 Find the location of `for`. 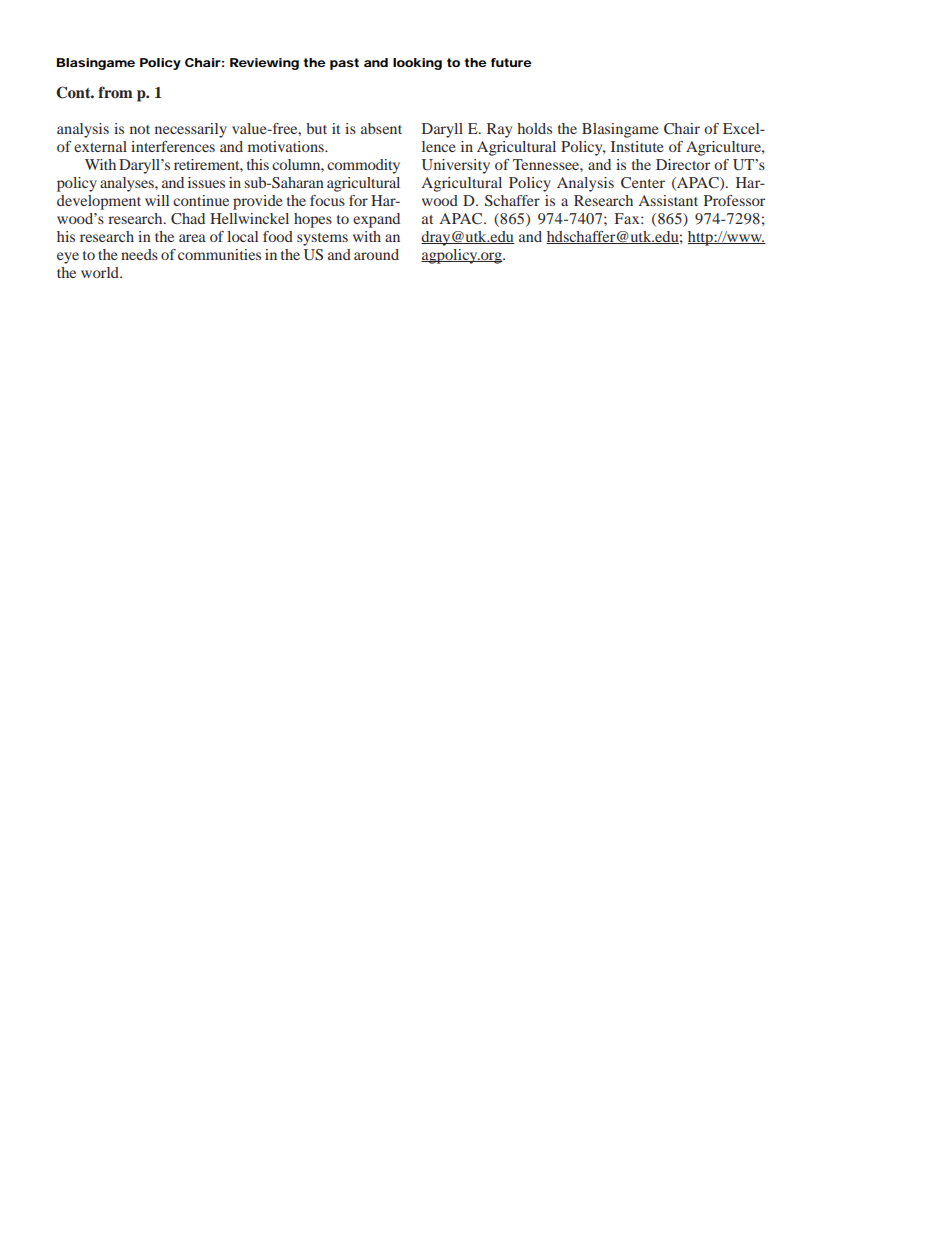

for is located at coordinates (358, 200).
